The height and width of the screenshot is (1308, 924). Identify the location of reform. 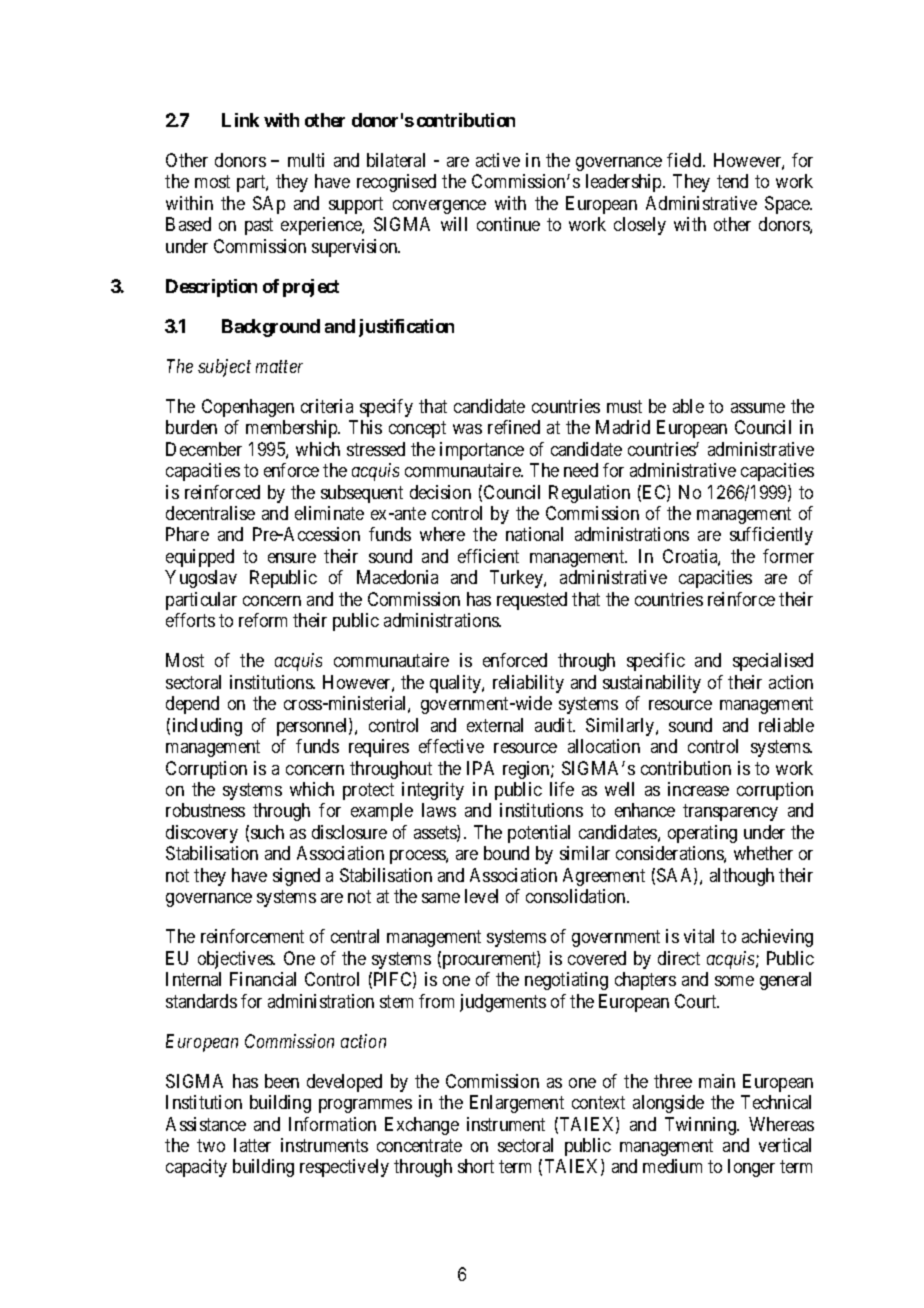
(263, 620).
